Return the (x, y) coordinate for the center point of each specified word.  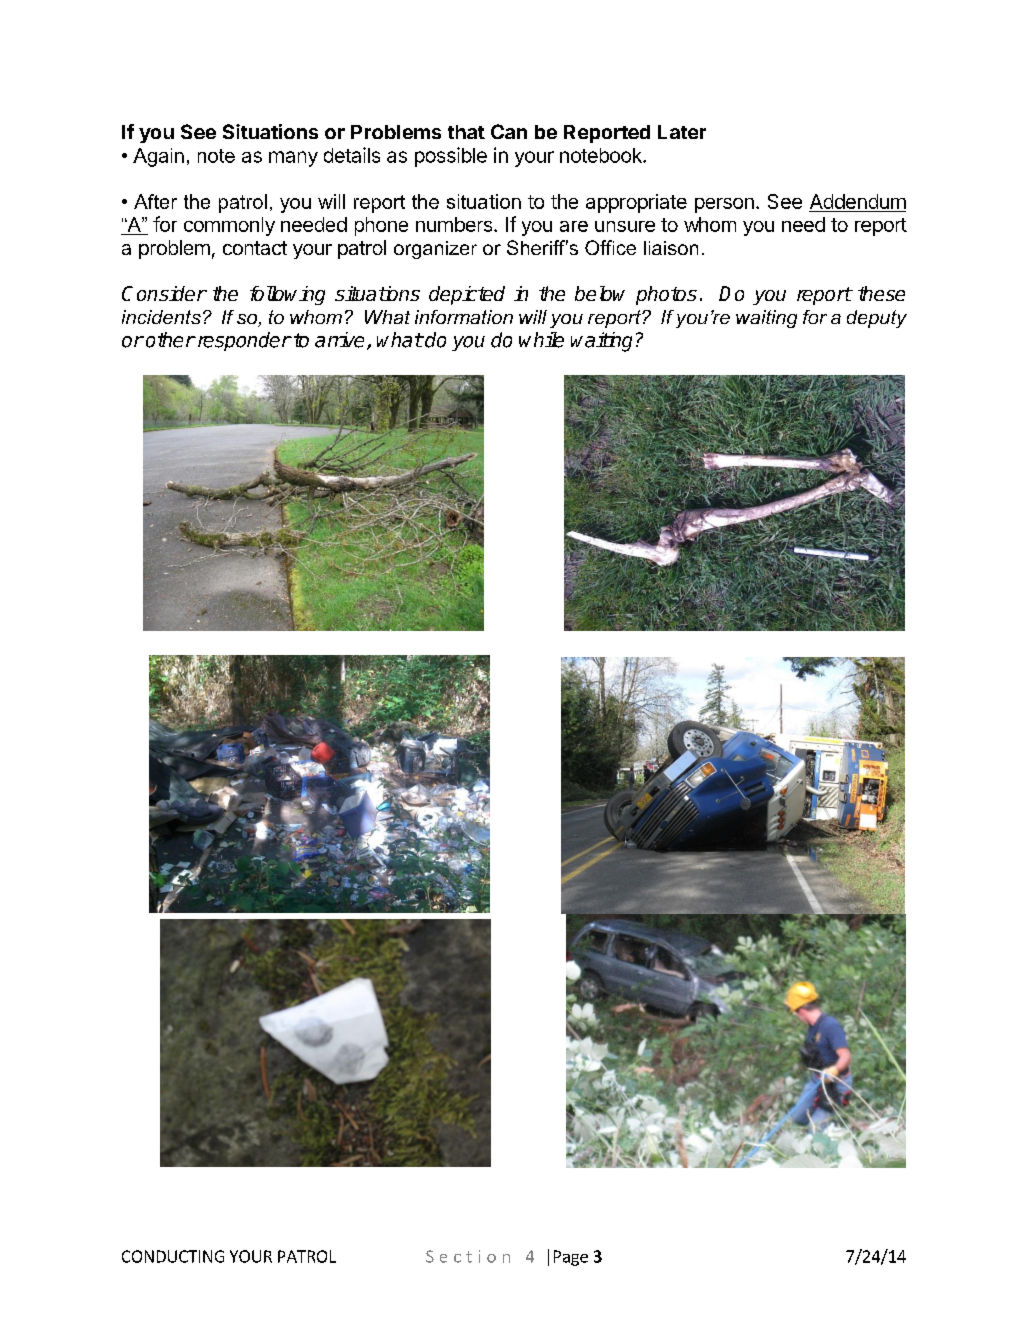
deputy (877, 319)
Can (509, 131)
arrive (339, 340)
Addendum (858, 201)
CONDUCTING (173, 1256)
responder (243, 341)
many (293, 159)
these (881, 293)
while (541, 340)
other (170, 340)
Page (571, 1258)
